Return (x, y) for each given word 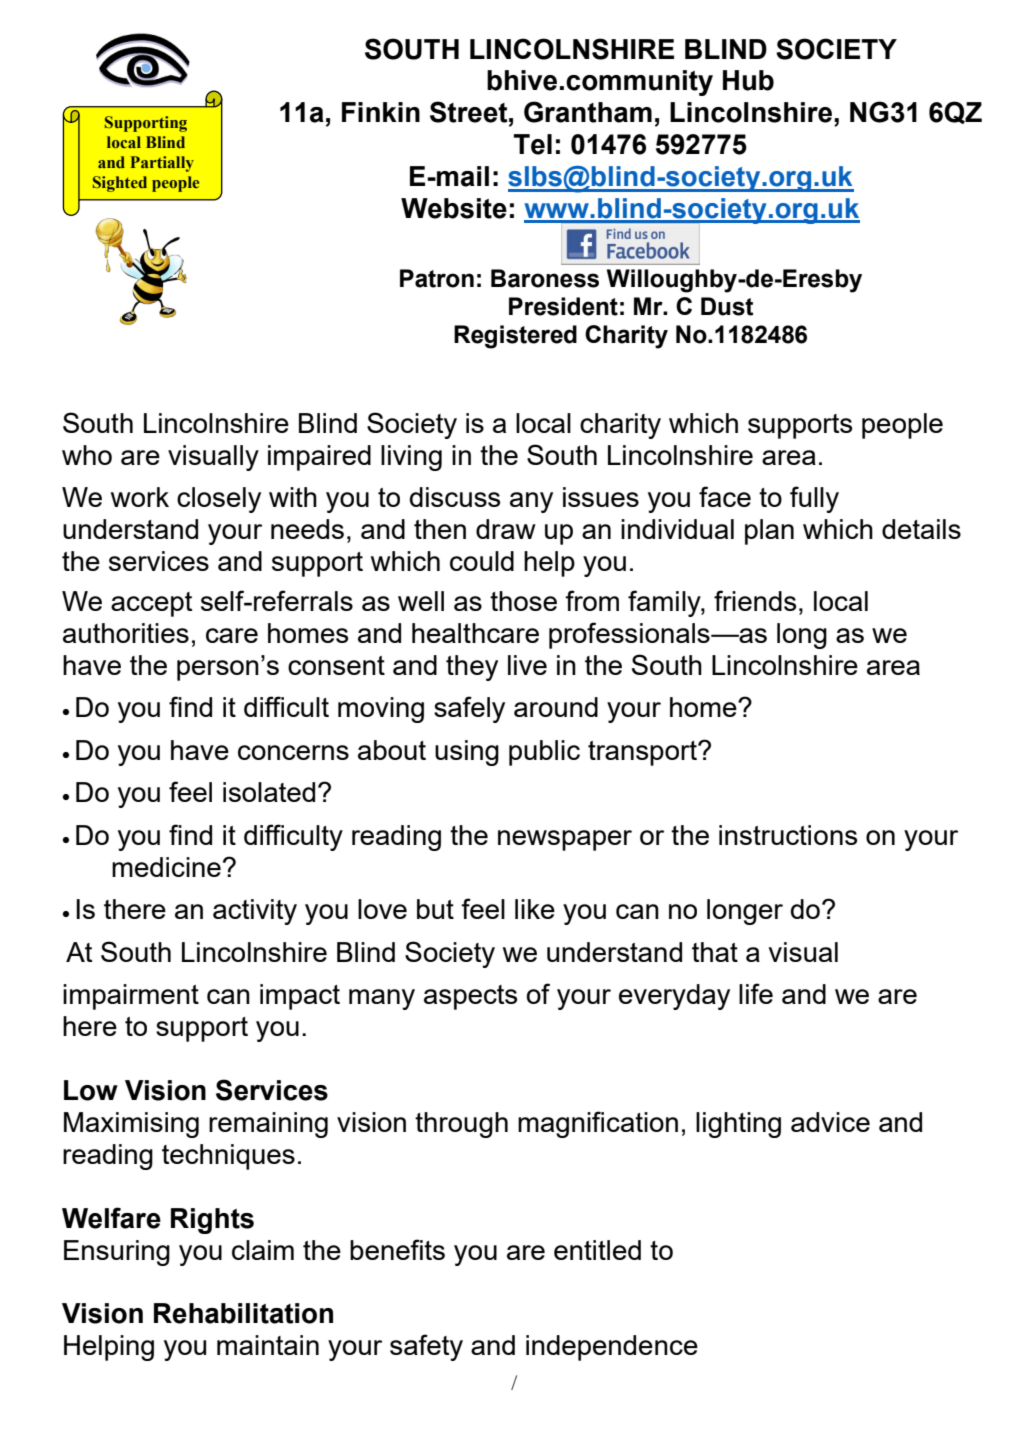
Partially (162, 164)
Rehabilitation (243, 1313)
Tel (532, 144)
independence (612, 1348)
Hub (748, 80)
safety (426, 1347)
